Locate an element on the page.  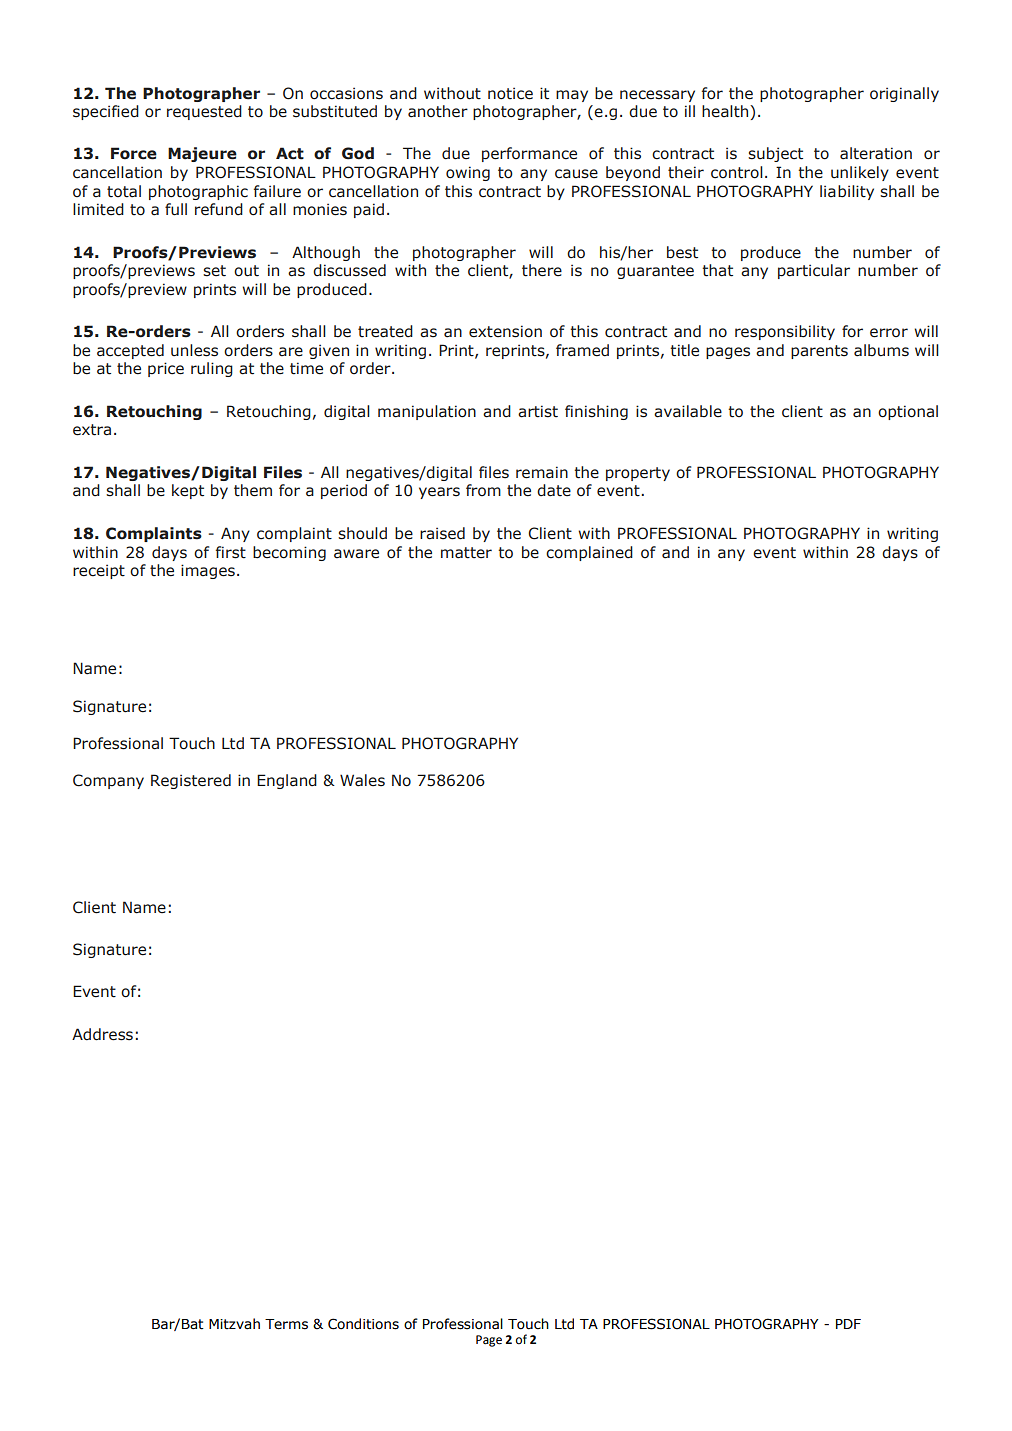
subject is located at coordinates (775, 154).
